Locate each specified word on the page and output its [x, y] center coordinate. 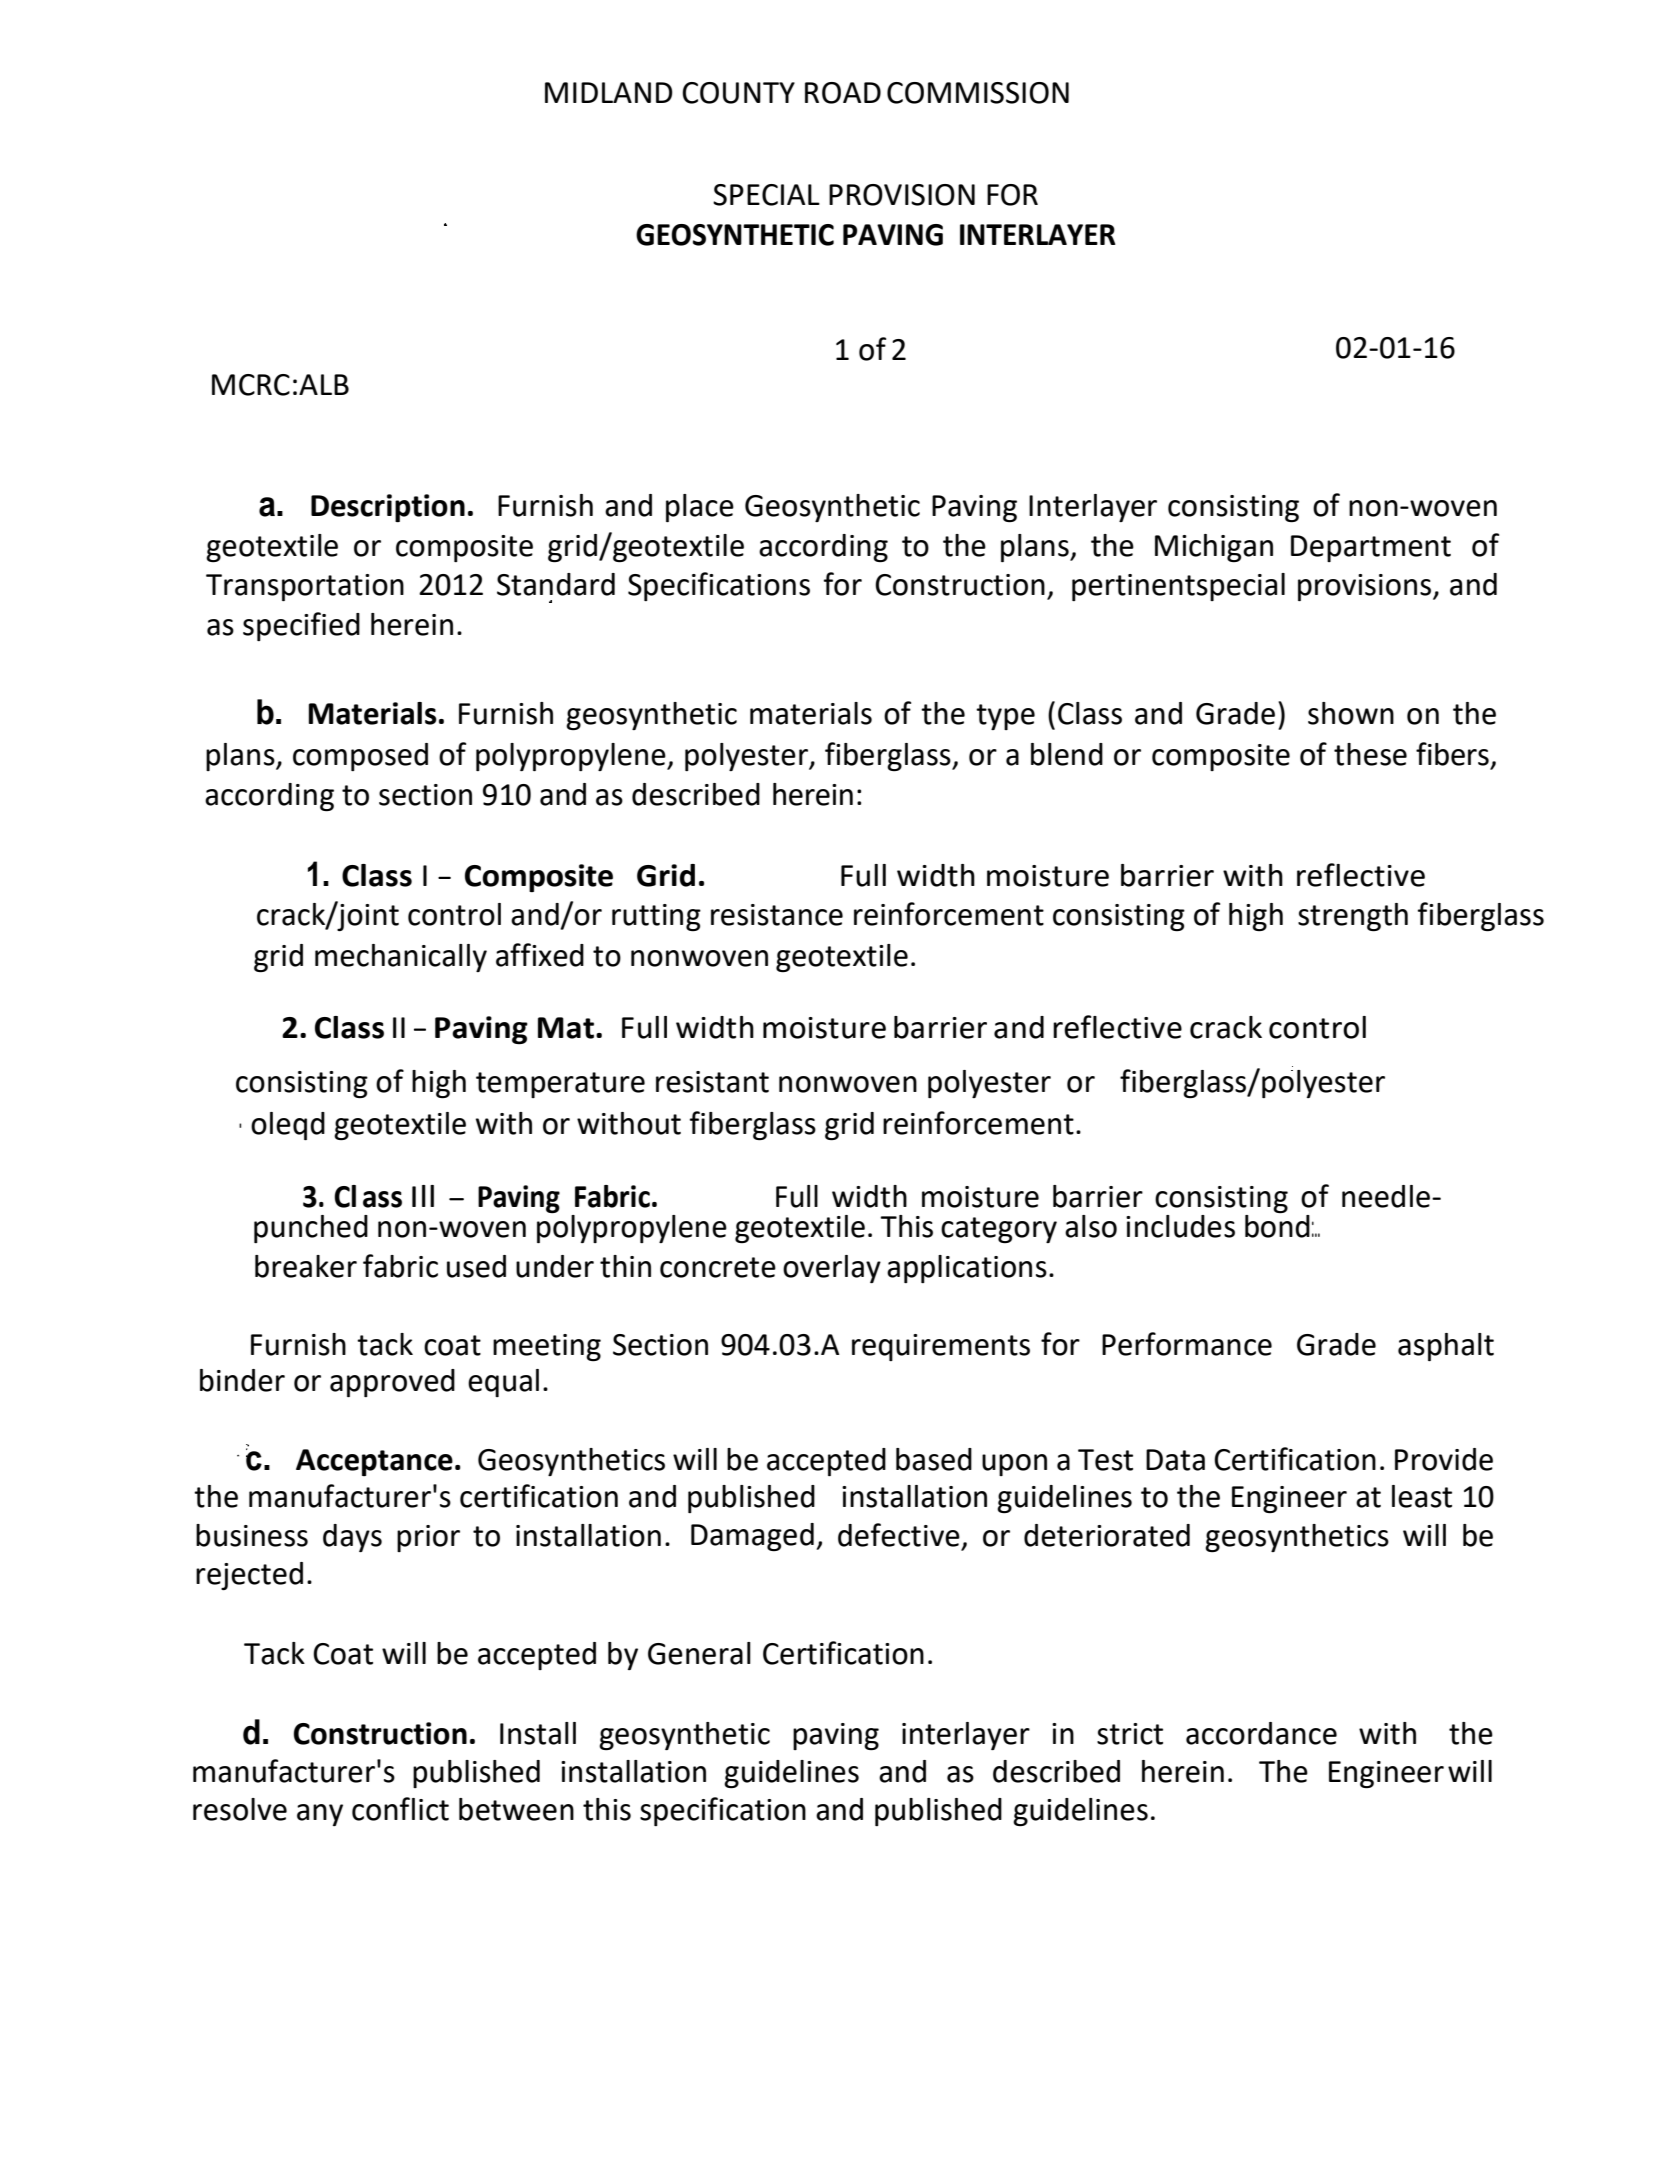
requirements [941, 1347]
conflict [400, 1809]
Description [388, 508]
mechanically [401, 958]
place [700, 508]
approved [392, 1383]
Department [1371, 548]
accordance [1261, 1733]
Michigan [1214, 548]
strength [1353, 917]
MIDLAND [609, 92]
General [699, 1653]
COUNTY [738, 93]
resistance [777, 915]
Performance [1187, 1344]
